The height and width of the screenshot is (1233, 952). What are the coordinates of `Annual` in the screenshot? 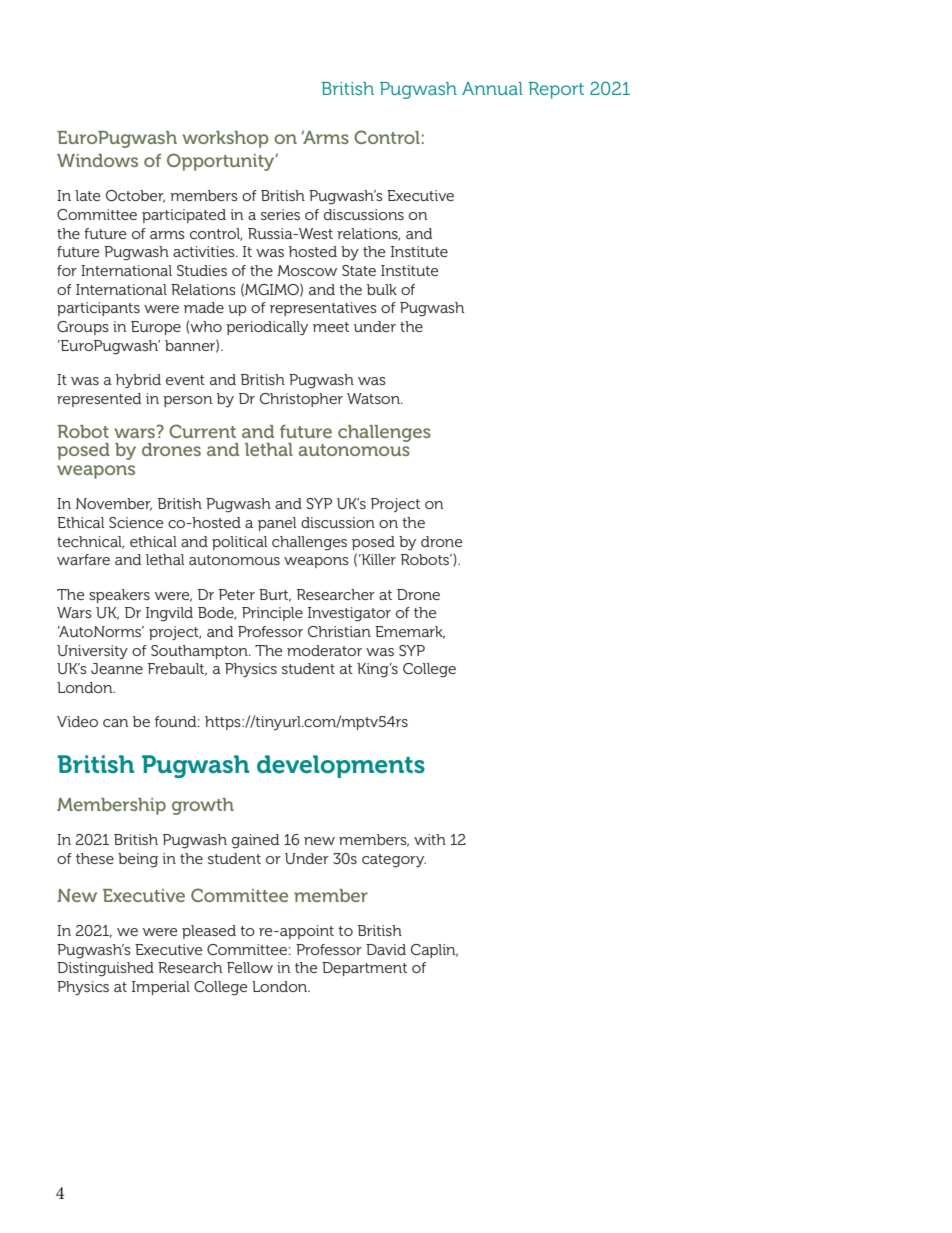 It's located at (492, 88).
